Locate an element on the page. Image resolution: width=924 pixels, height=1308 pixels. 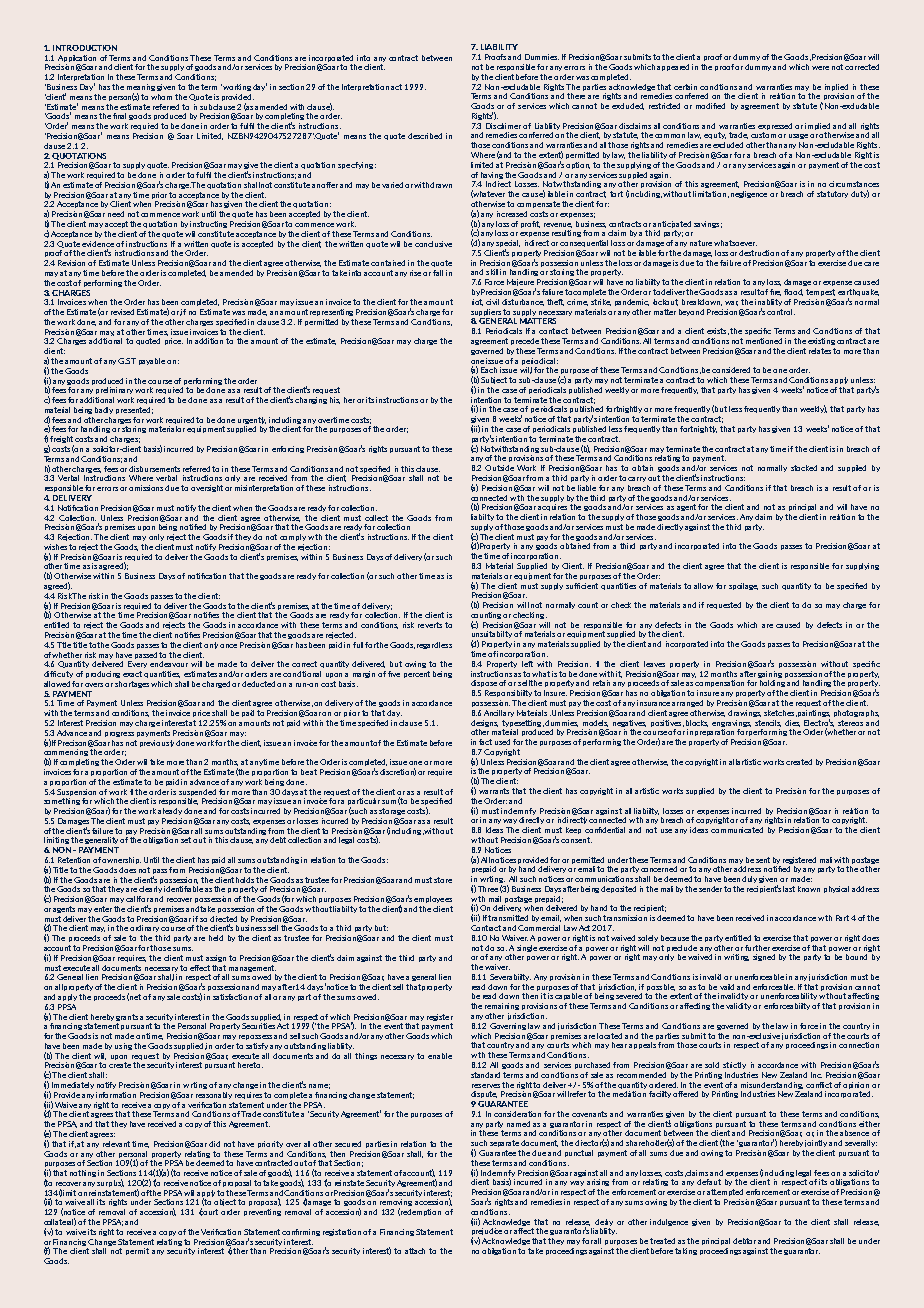
attempted is located at coordinates (725, 1192).
